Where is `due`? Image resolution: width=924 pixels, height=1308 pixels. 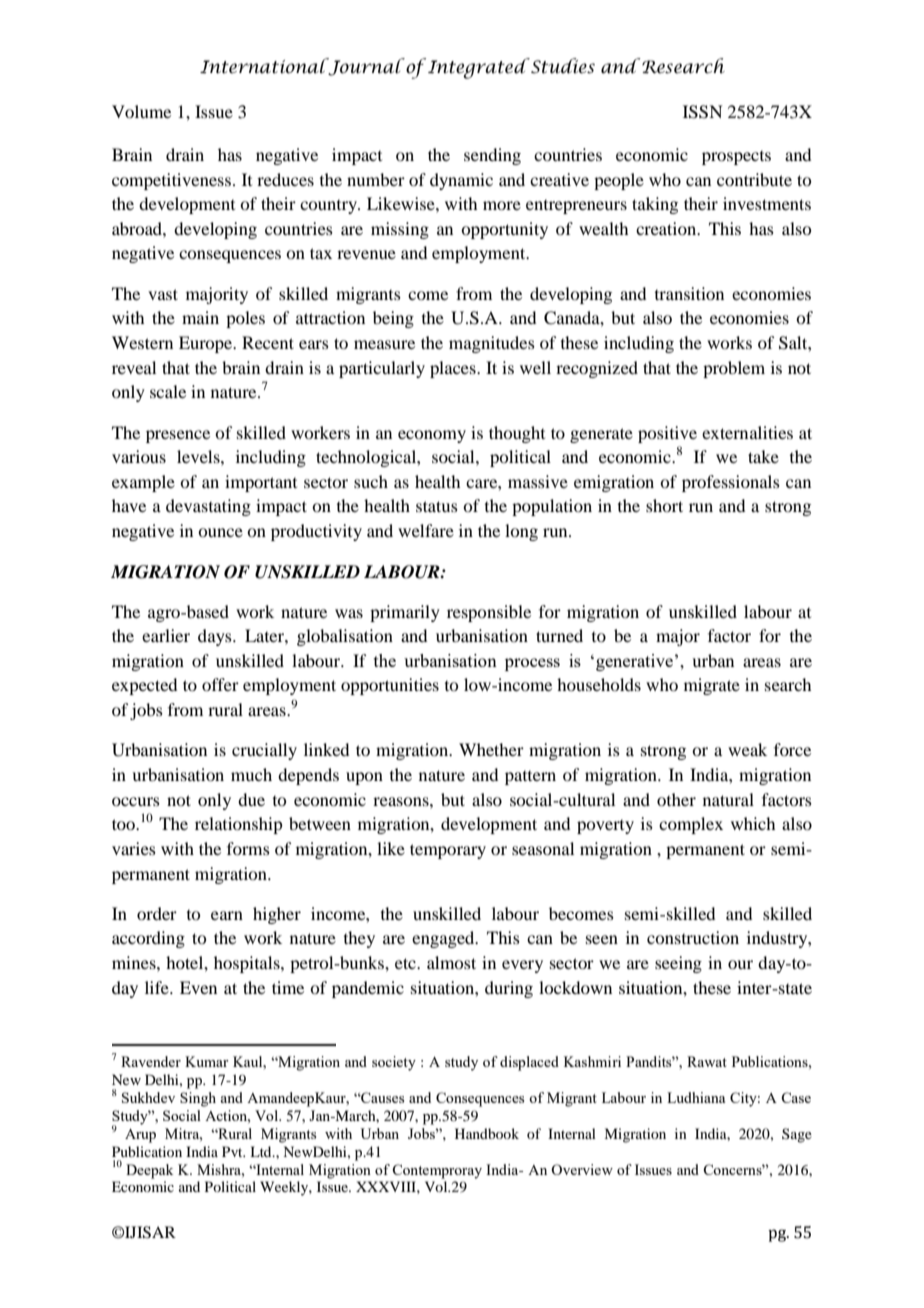
due is located at coordinates (251, 799).
